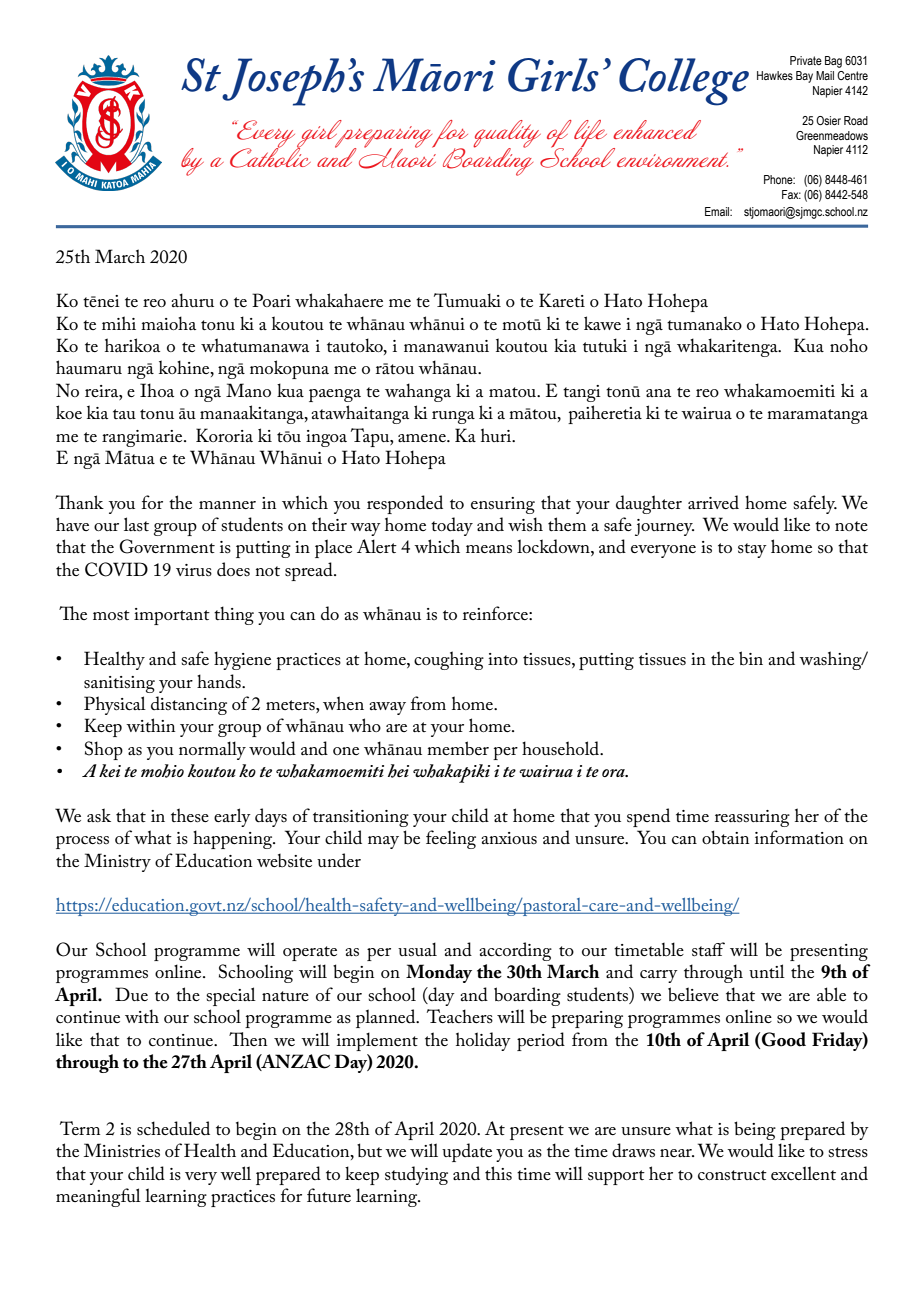  I want to click on important, so click(172, 616).
